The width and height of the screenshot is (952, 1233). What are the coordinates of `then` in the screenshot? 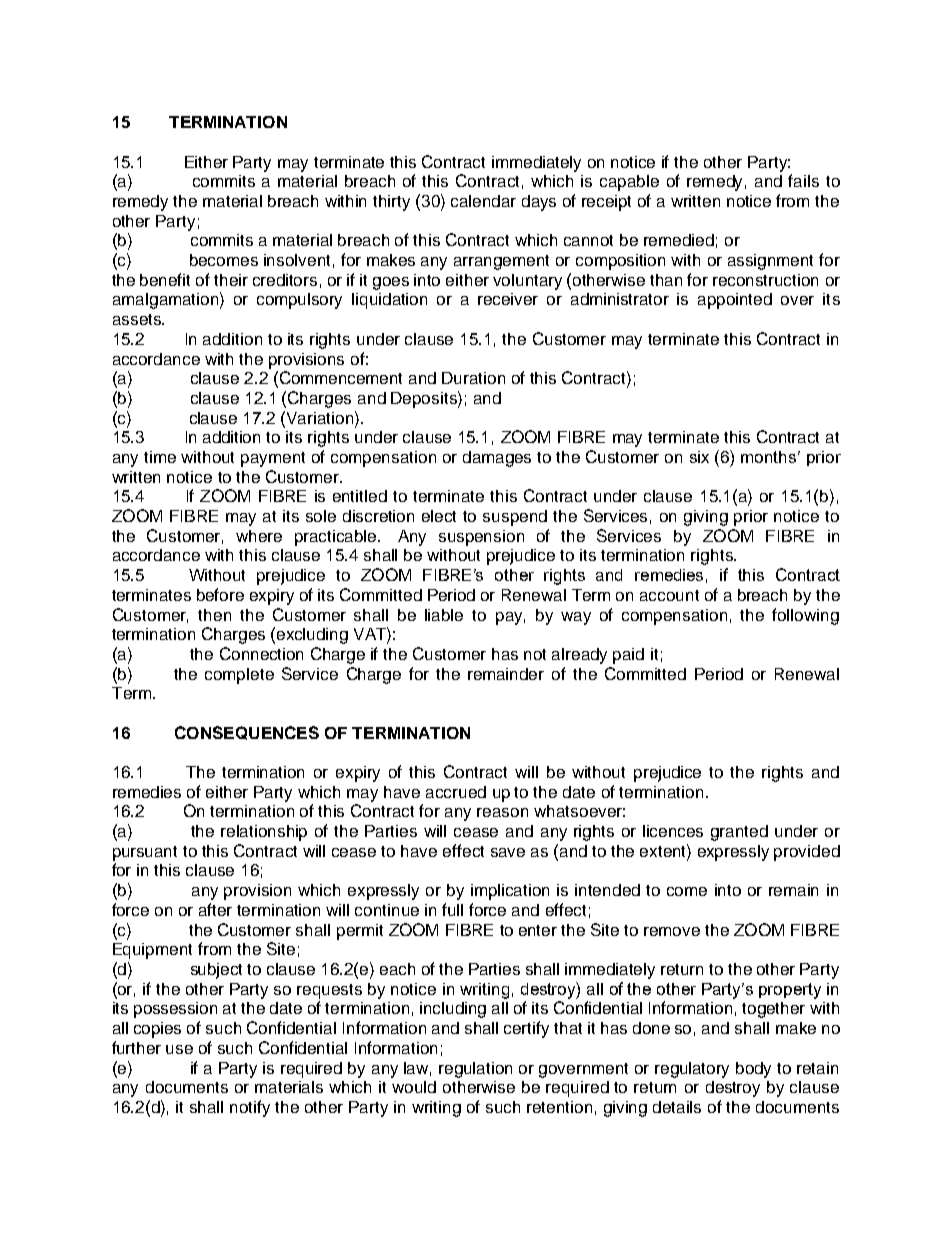 It's located at (214, 615).
